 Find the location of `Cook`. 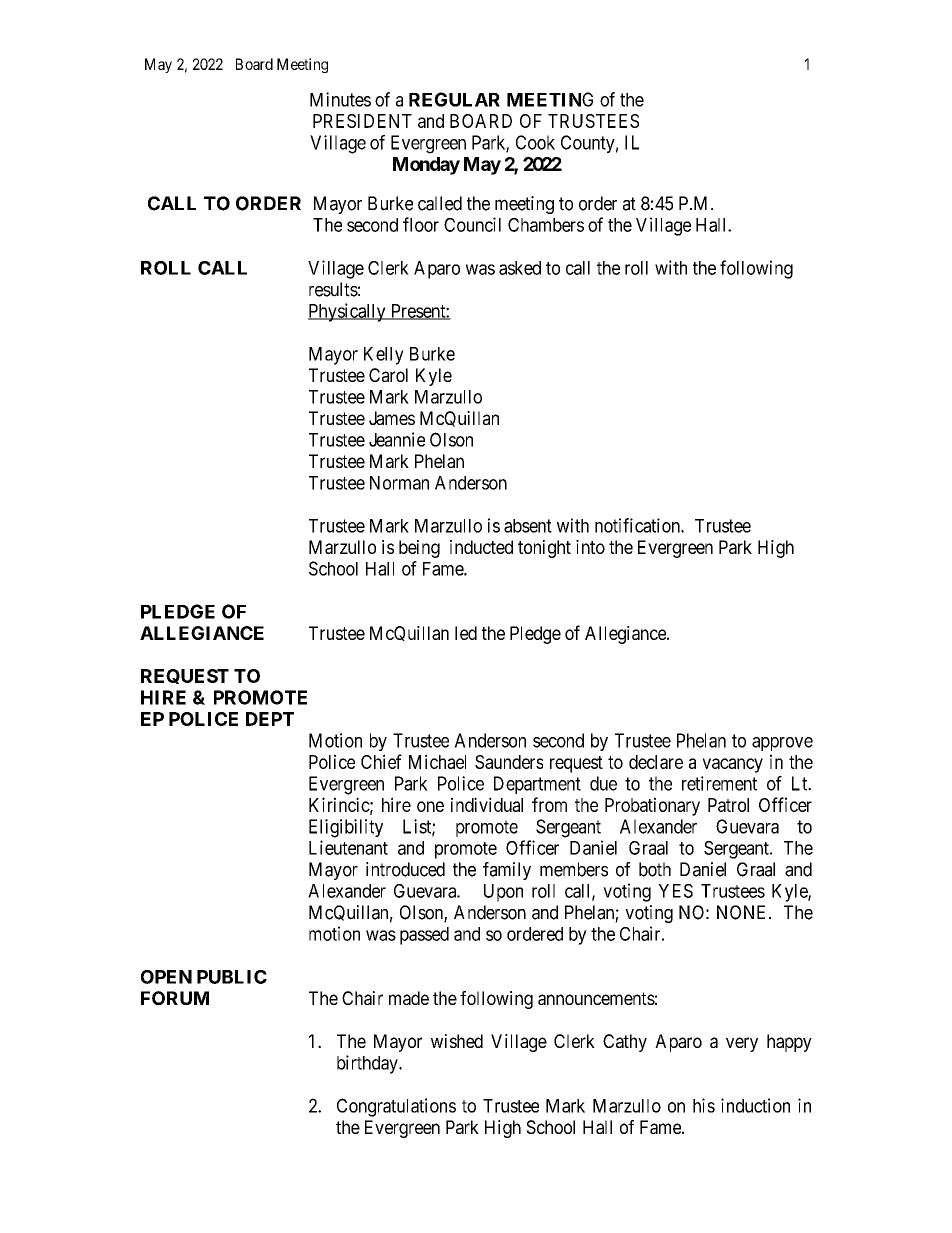

Cook is located at coordinates (535, 142).
